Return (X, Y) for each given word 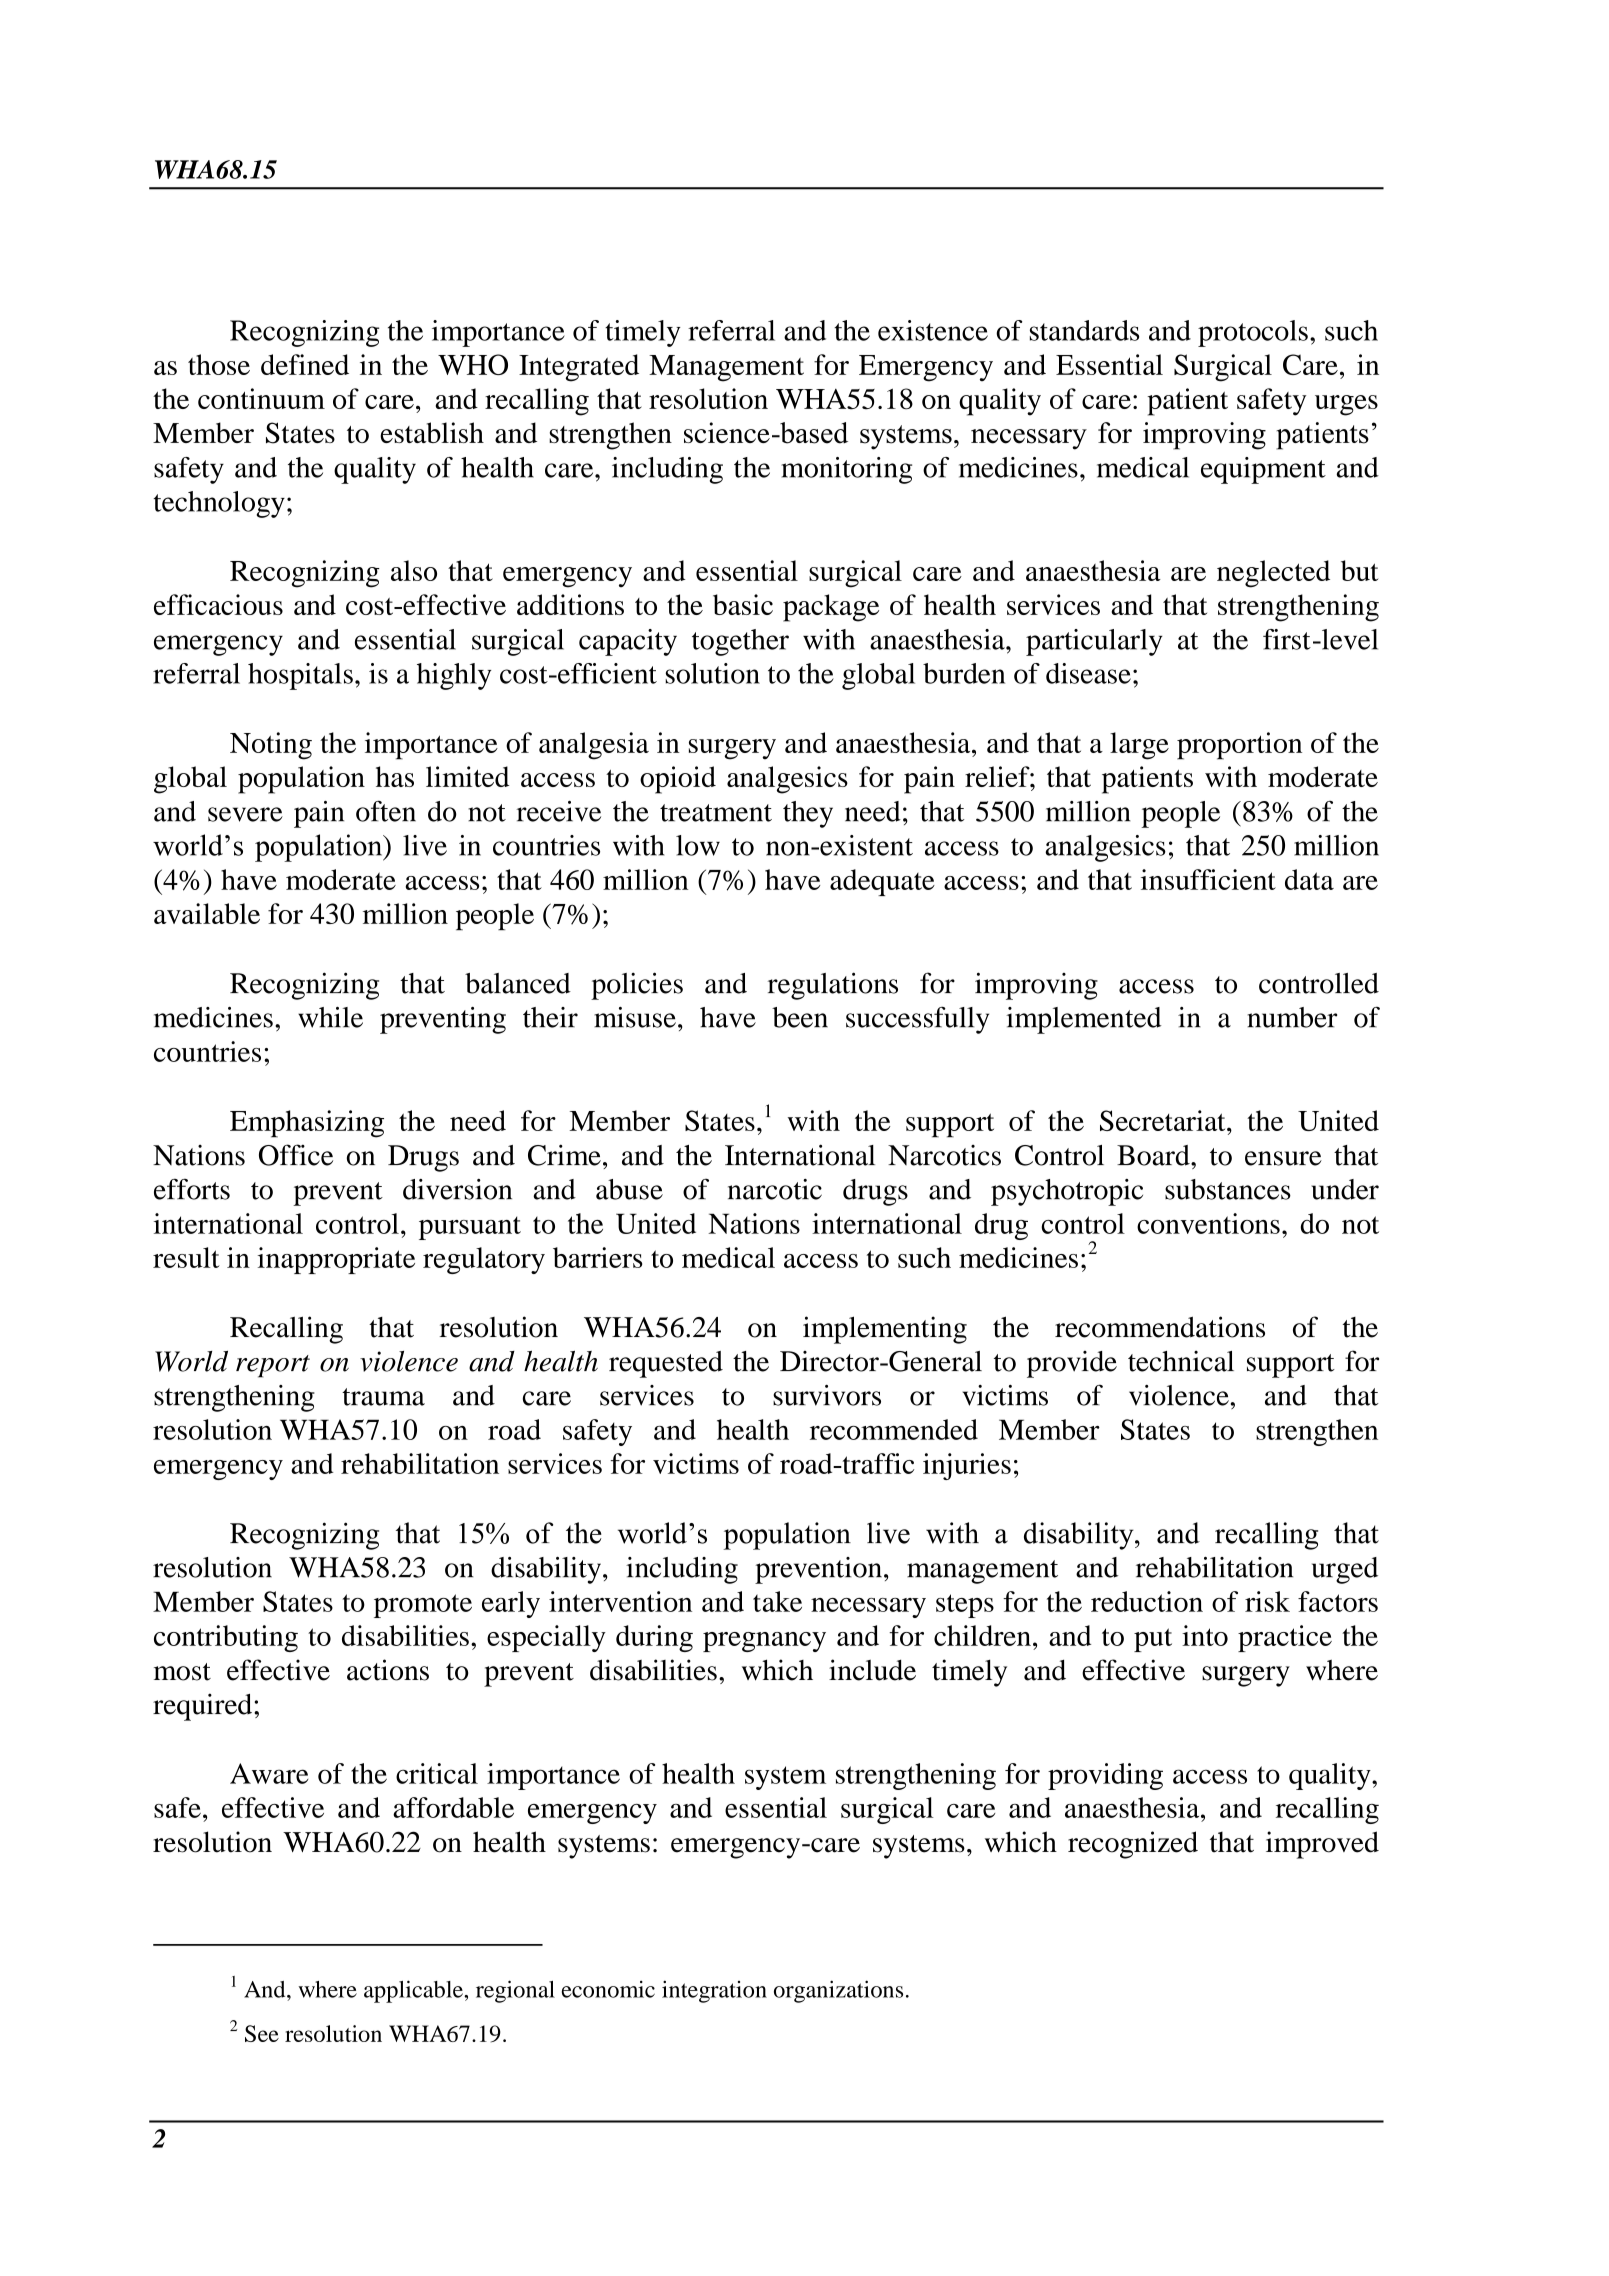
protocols (1253, 333)
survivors (827, 1395)
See (262, 2033)
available (207, 913)
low (698, 845)
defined (305, 364)
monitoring (846, 470)
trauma (383, 1397)
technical (1181, 1361)
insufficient (1208, 879)
